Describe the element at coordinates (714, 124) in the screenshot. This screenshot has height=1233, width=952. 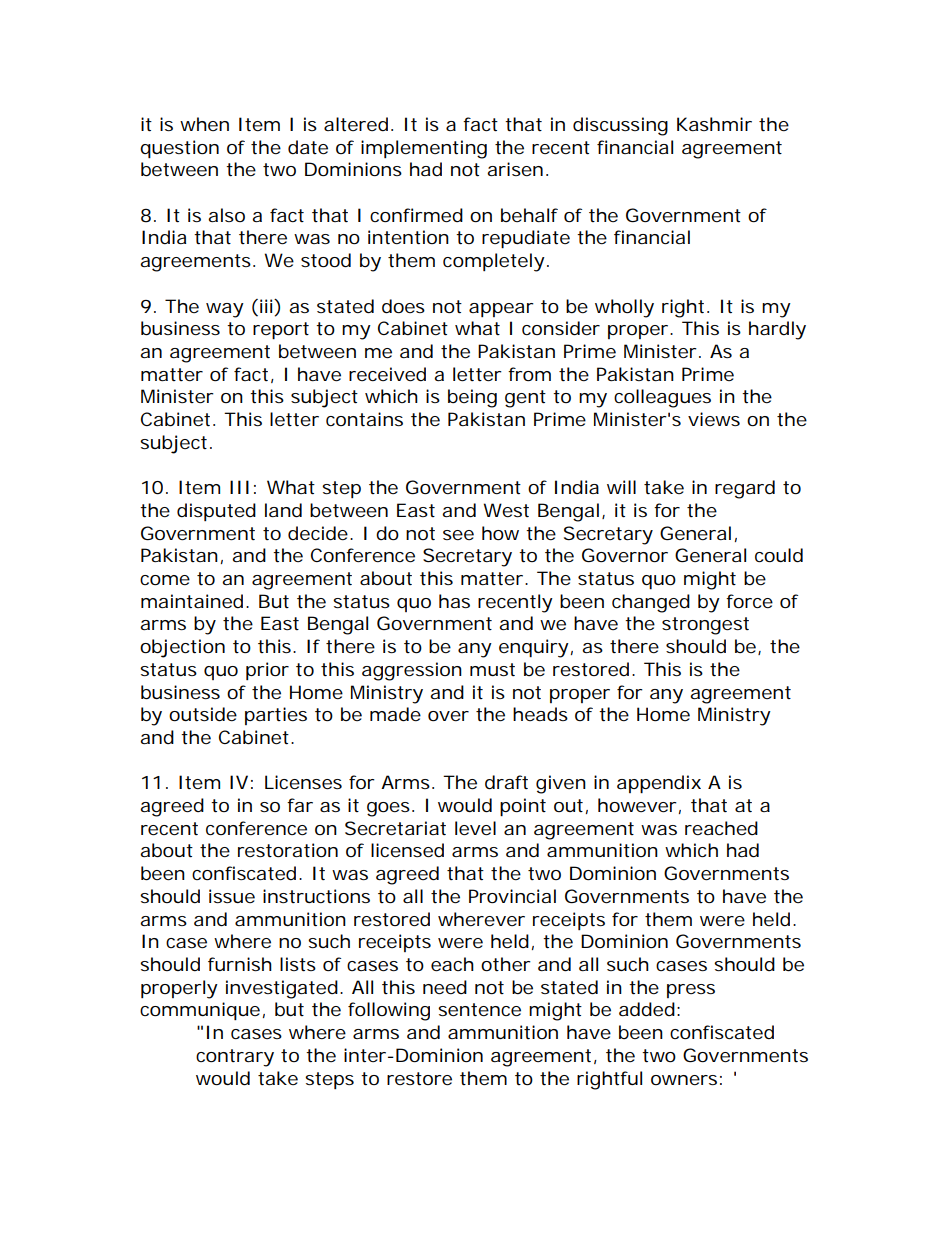
I see `Kashmir` at that location.
